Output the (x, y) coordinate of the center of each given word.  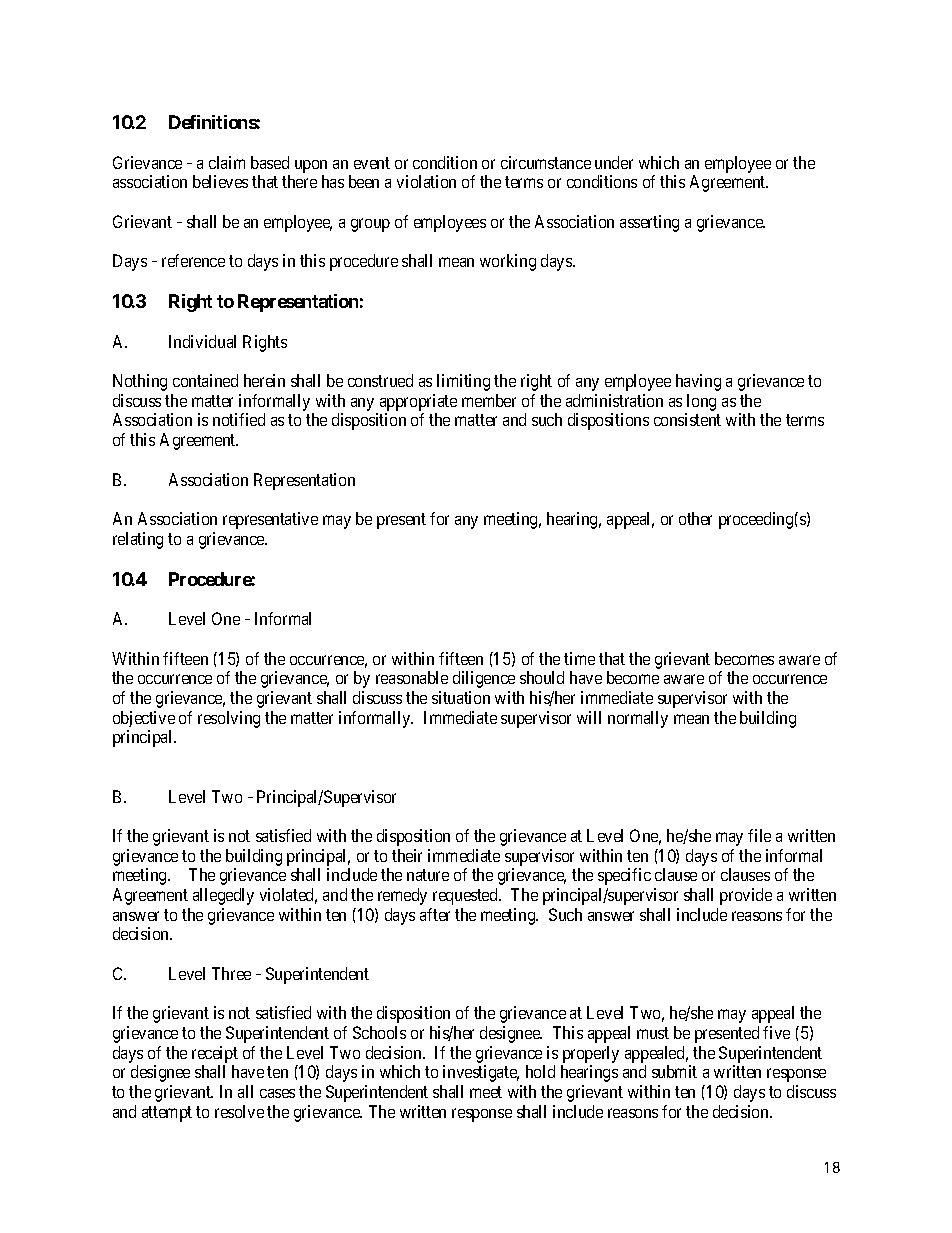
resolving (229, 719)
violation (426, 181)
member (489, 400)
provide (746, 896)
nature (428, 875)
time (579, 658)
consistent (687, 419)
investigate (481, 1073)
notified (239, 419)
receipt (215, 1054)
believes (220, 181)
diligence (484, 679)
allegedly (223, 896)
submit (674, 1071)
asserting (649, 223)
